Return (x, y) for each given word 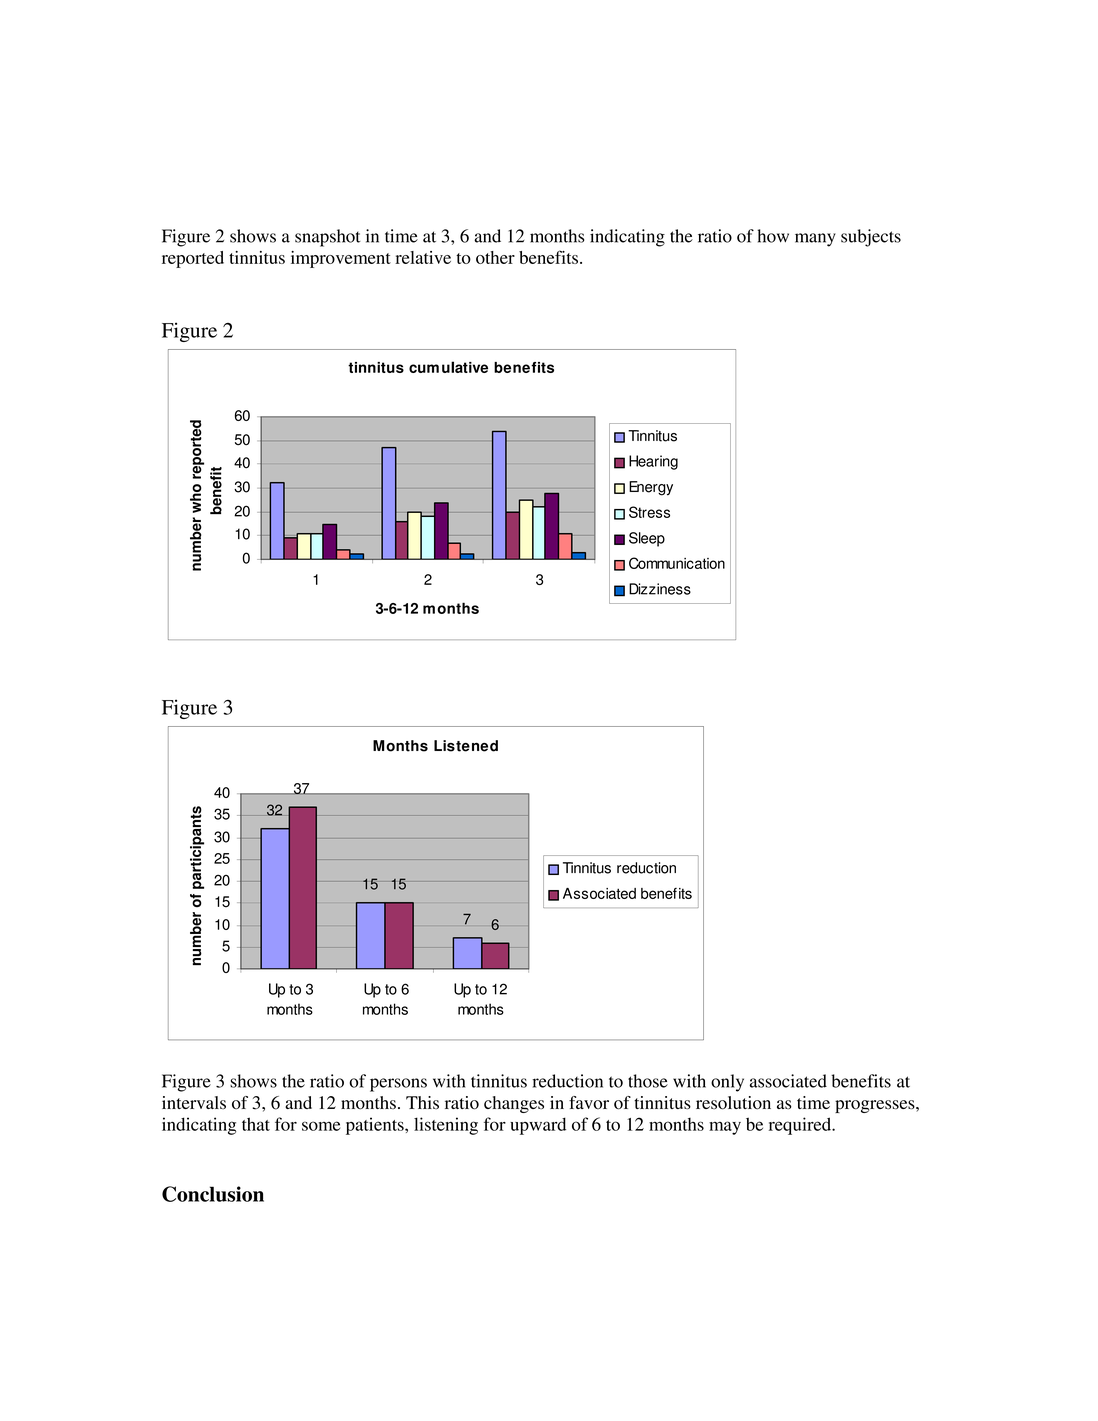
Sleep (647, 539)
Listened (466, 746)
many (815, 240)
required (801, 1126)
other (495, 257)
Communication (677, 563)
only (727, 1083)
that (256, 1124)
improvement (341, 259)
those (648, 1081)
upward (538, 1126)
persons (398, 1085)
